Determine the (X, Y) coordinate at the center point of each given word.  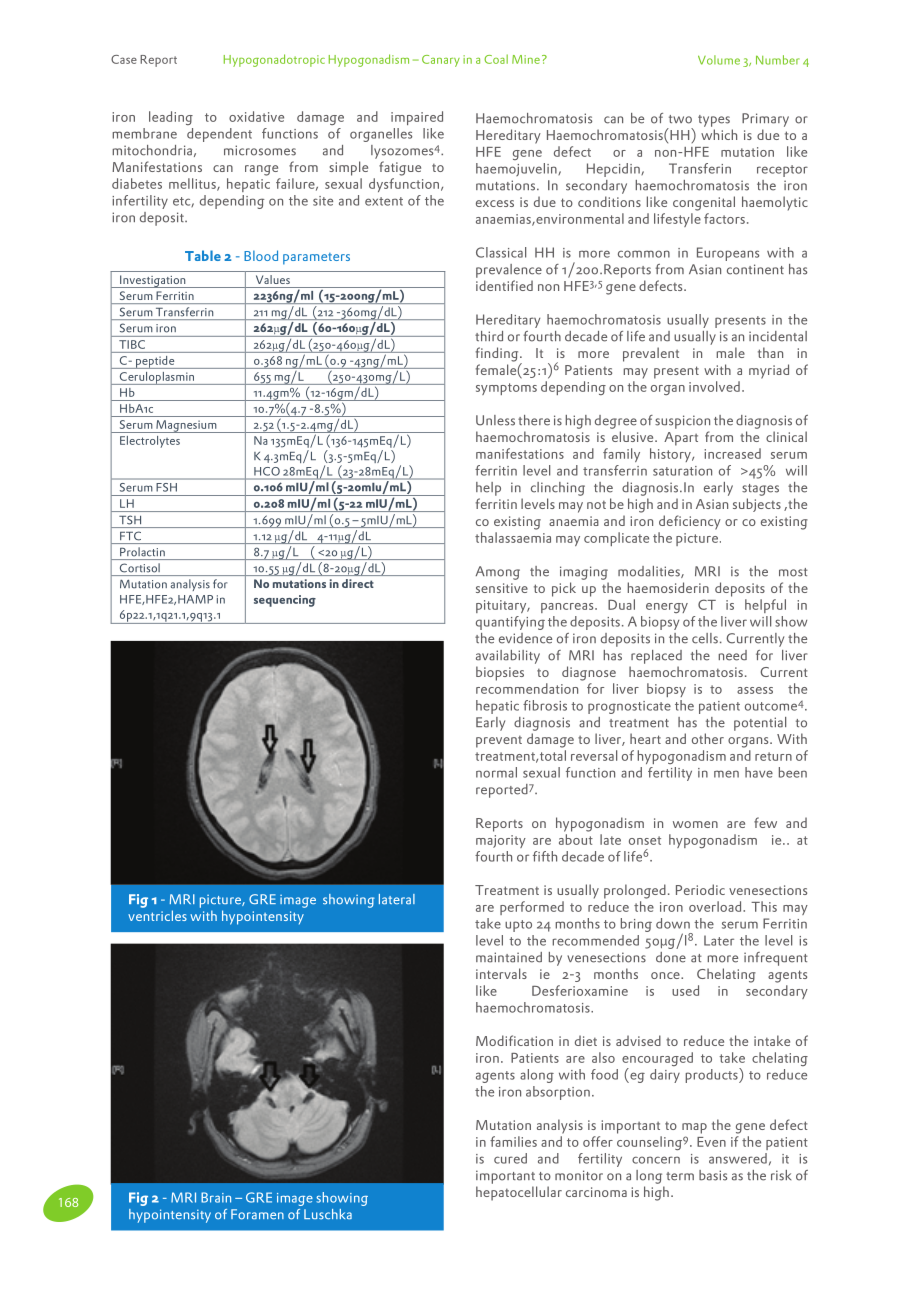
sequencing (285, 601)
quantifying (510, 623)
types (714, 121)
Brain (216, 1197)
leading (171, 118)
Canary (441, 61)
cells (705, 638)
